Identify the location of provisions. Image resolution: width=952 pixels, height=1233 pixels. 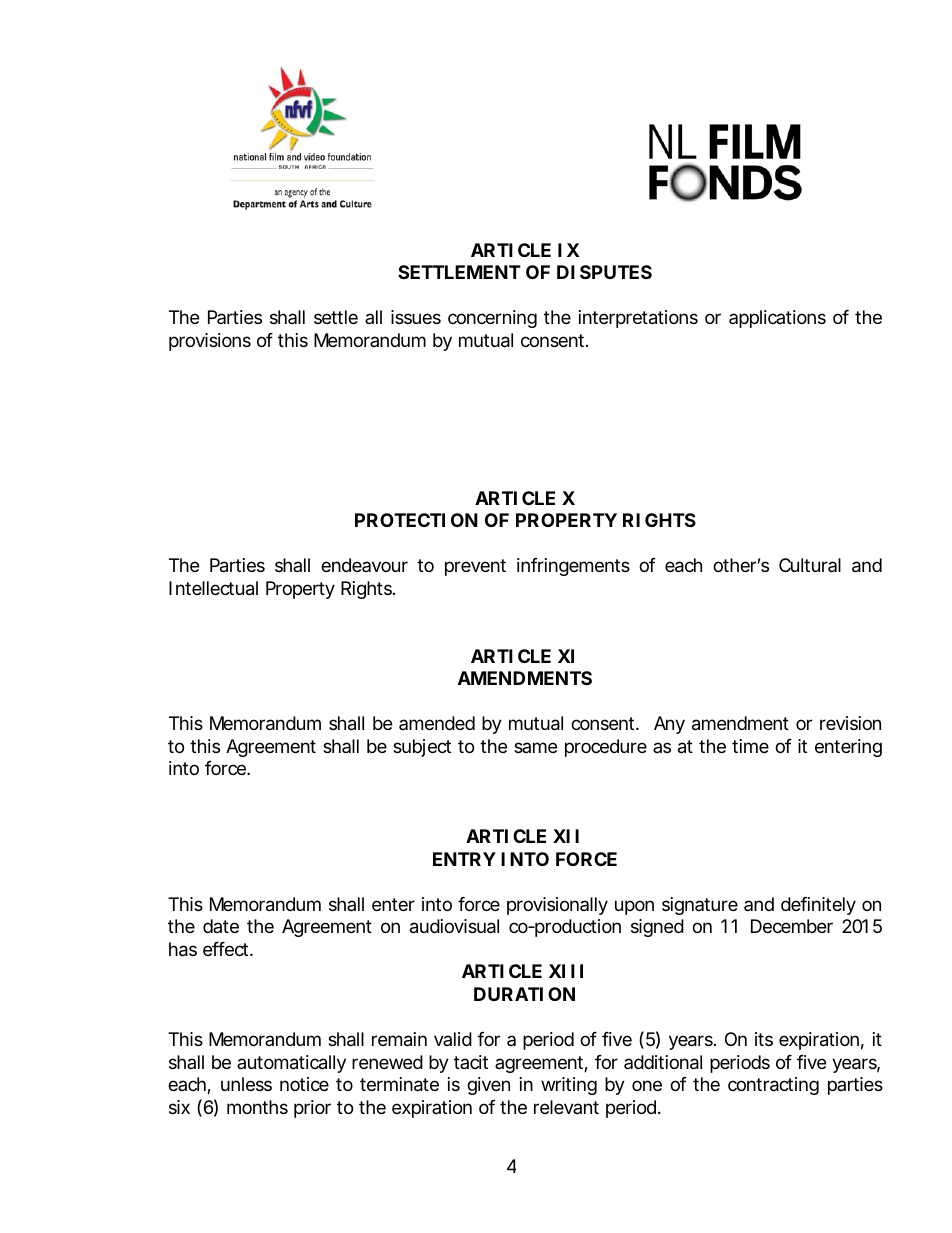
(210, 342).
